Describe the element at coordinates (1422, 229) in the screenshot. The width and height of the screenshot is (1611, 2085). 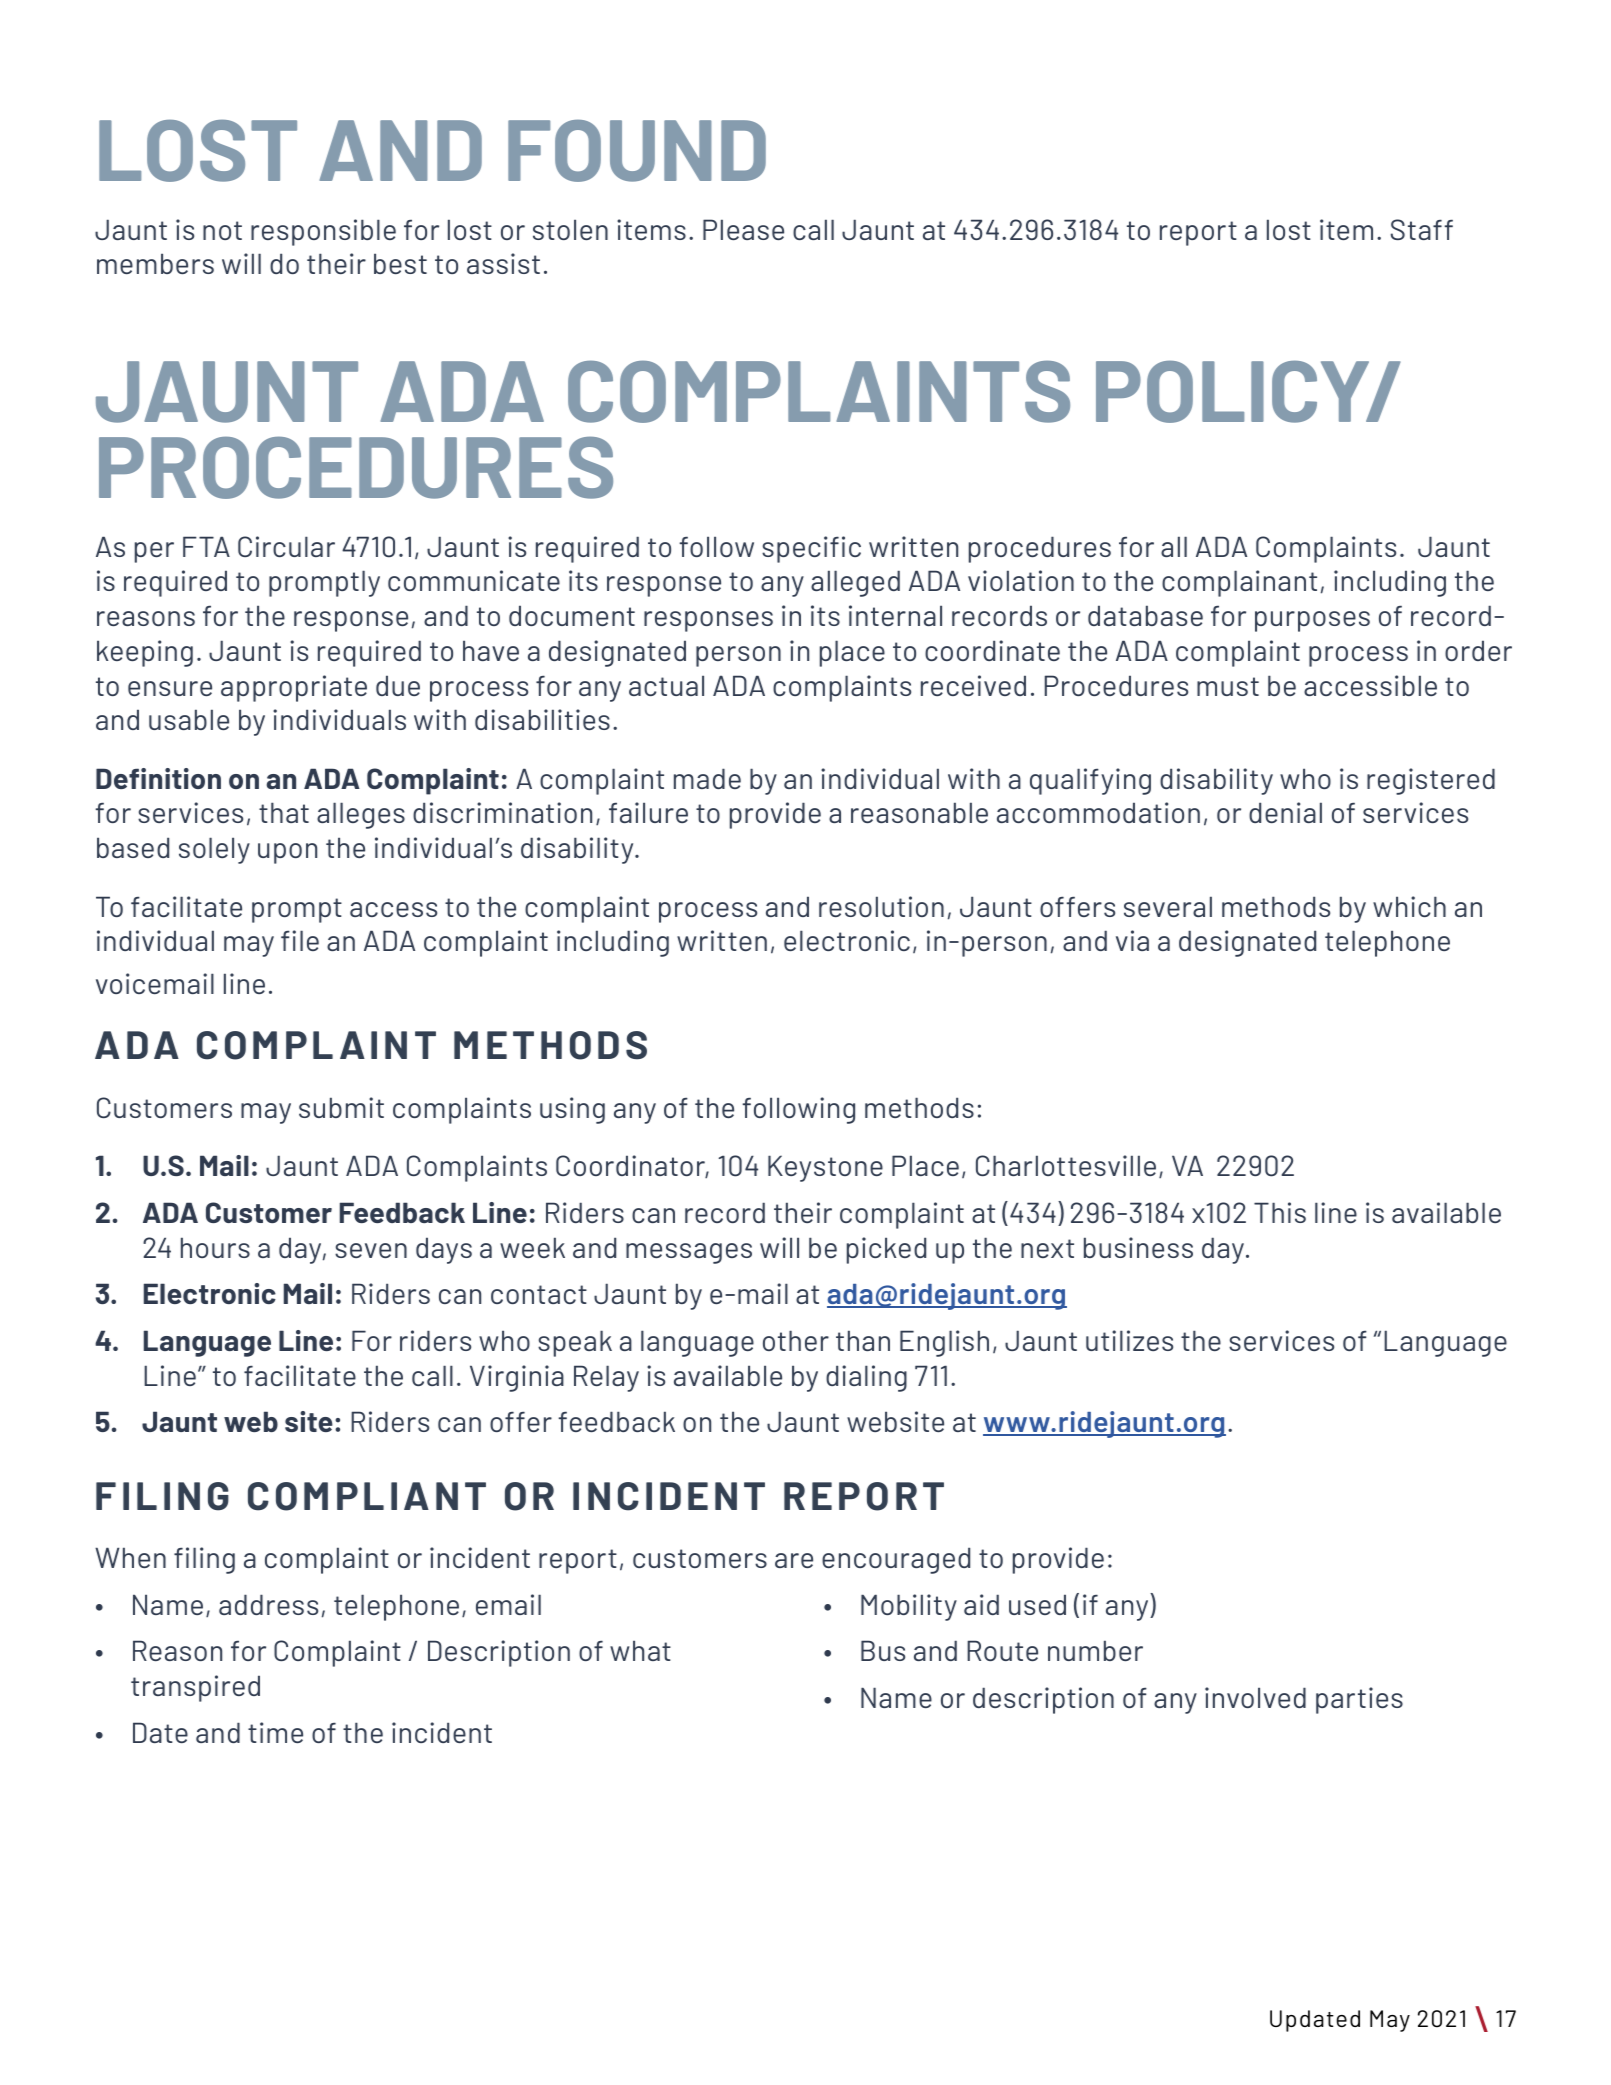
I see `Staff` at that location.
